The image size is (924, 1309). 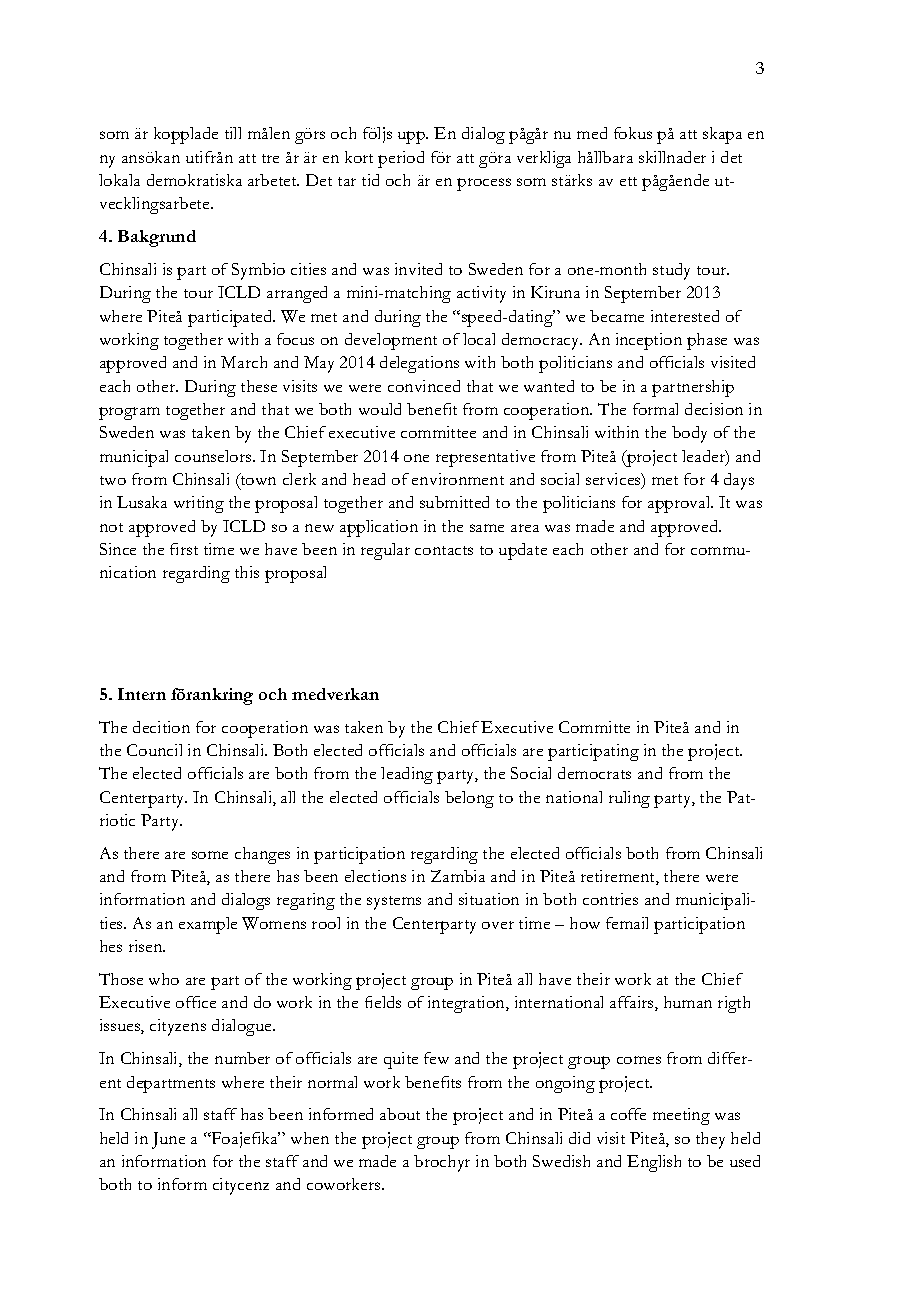 What do you see at coordinates (628, 181) in the page?
I see `ett` at bounding box center [628, 181].
